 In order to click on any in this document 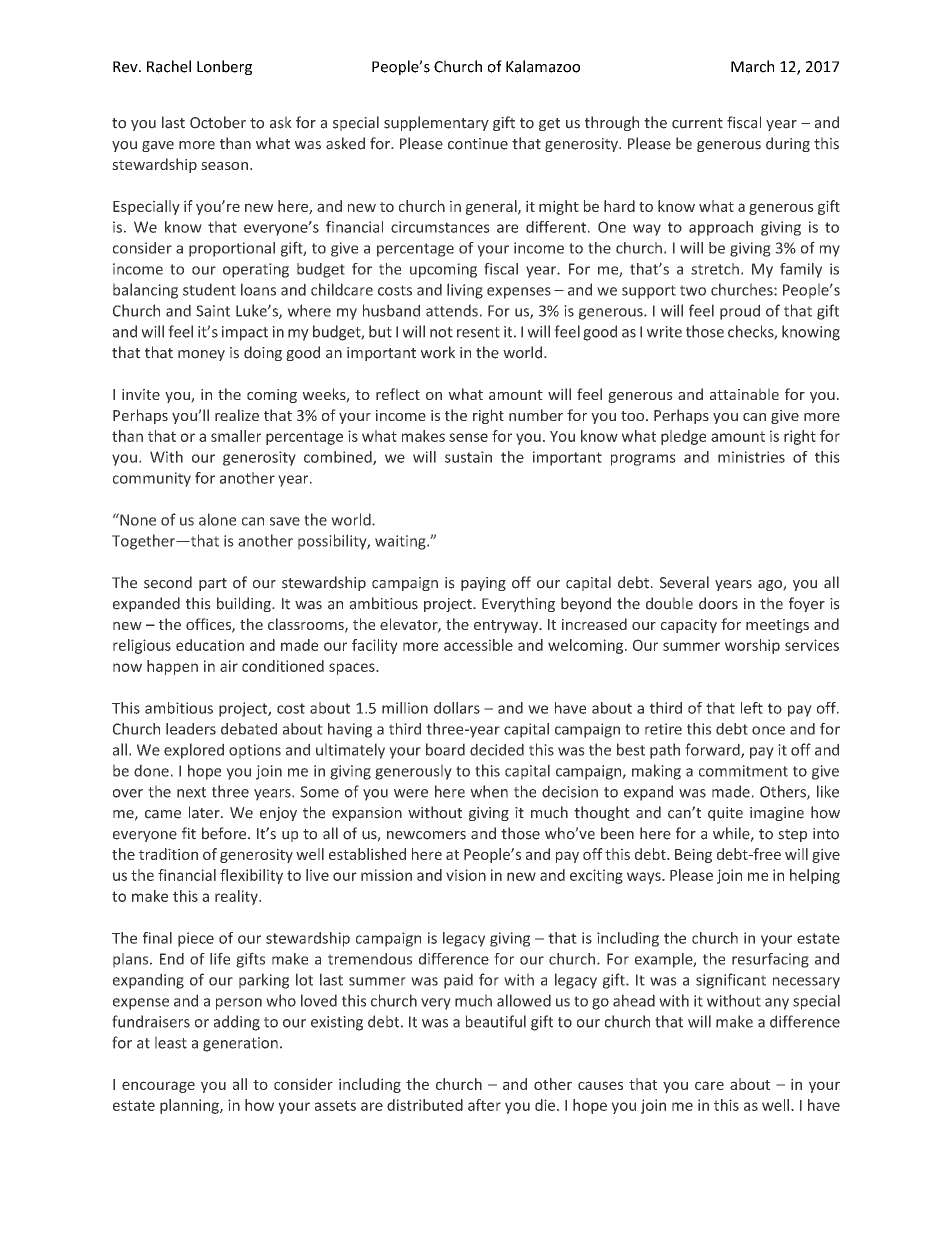, I will do `click(777, 1004)`.
